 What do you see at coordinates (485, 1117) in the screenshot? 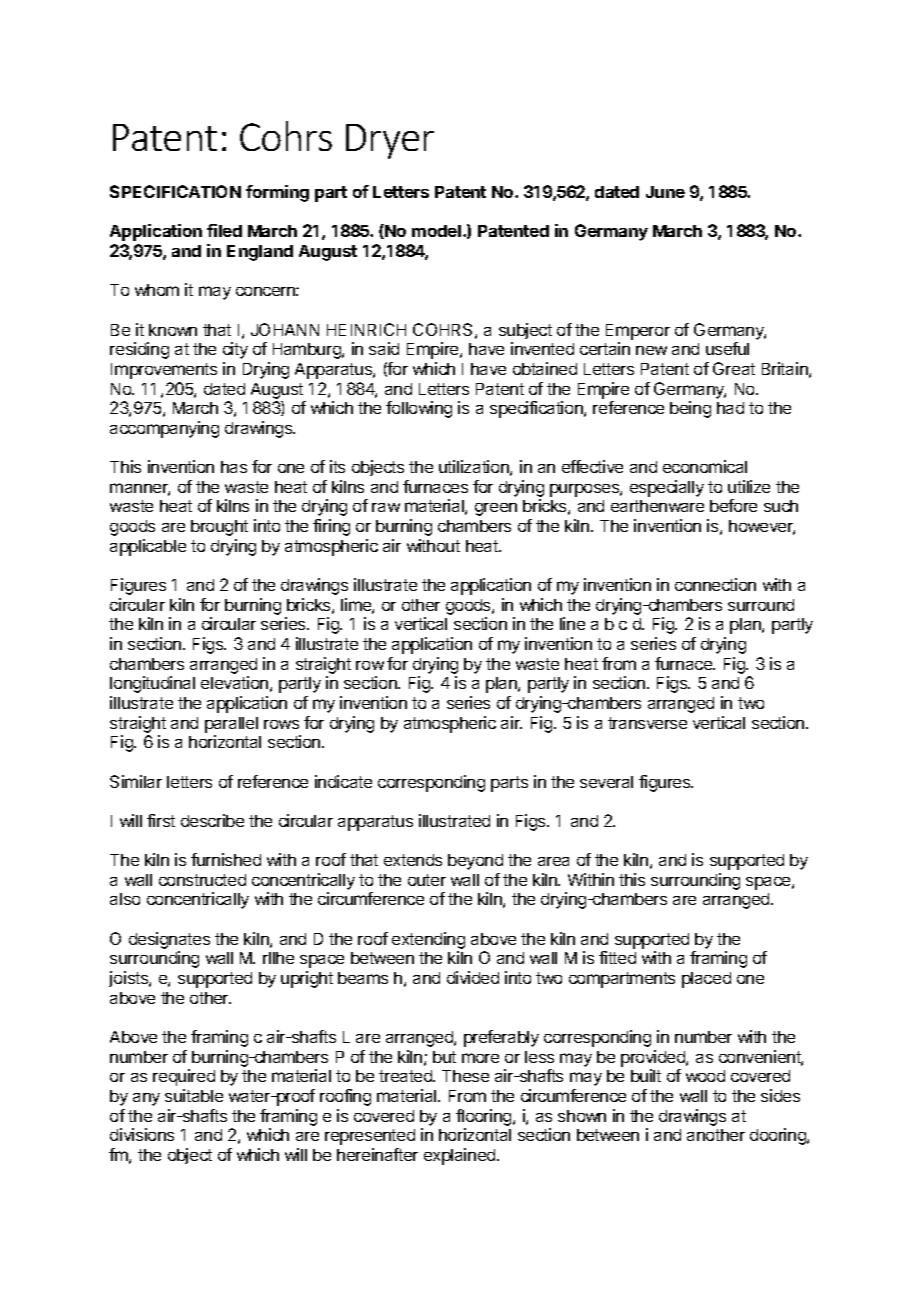
I see `flooring` at bounding box center [485, 1117].
